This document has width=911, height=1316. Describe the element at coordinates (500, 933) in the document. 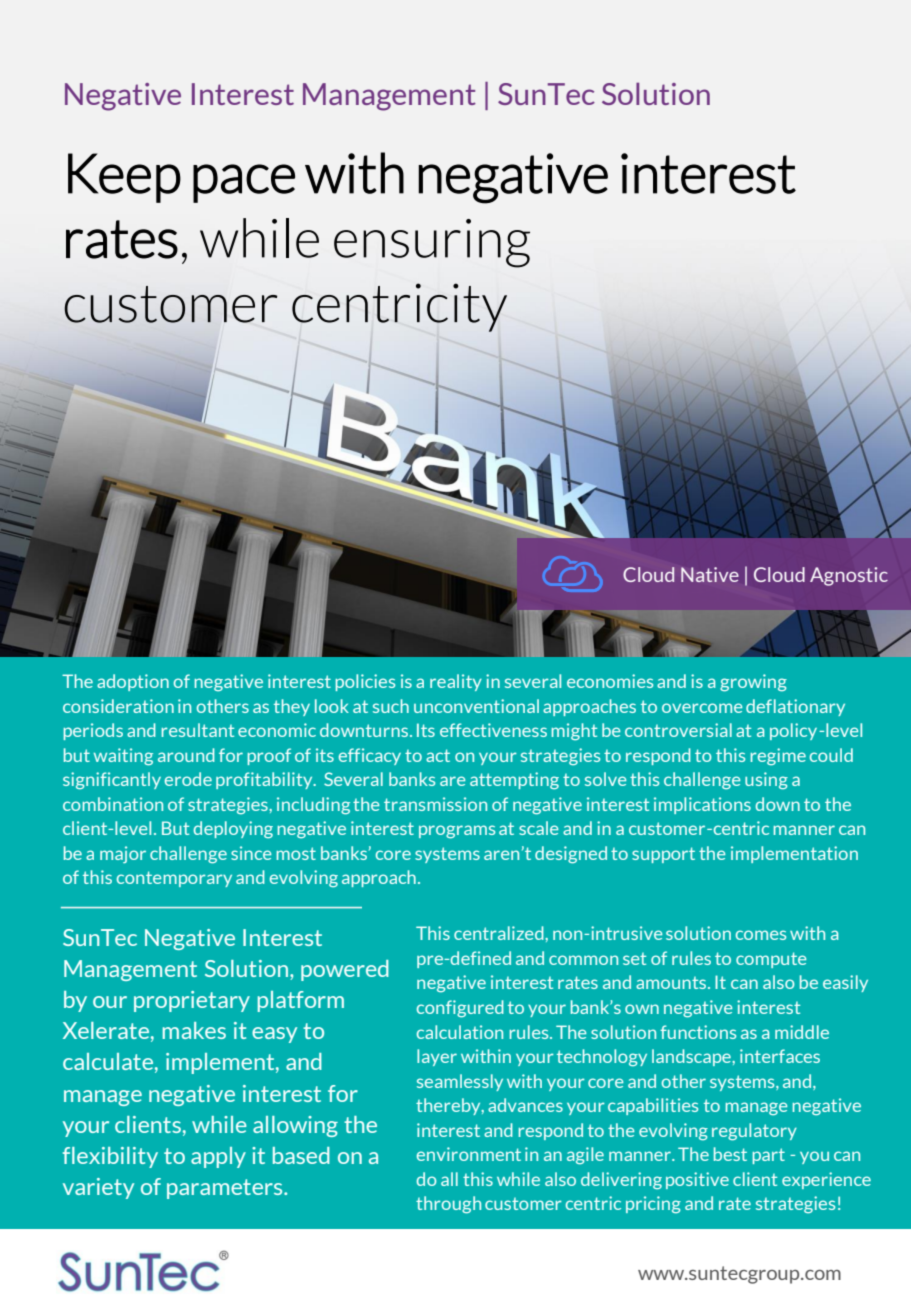

I see `centralized` at that location.
